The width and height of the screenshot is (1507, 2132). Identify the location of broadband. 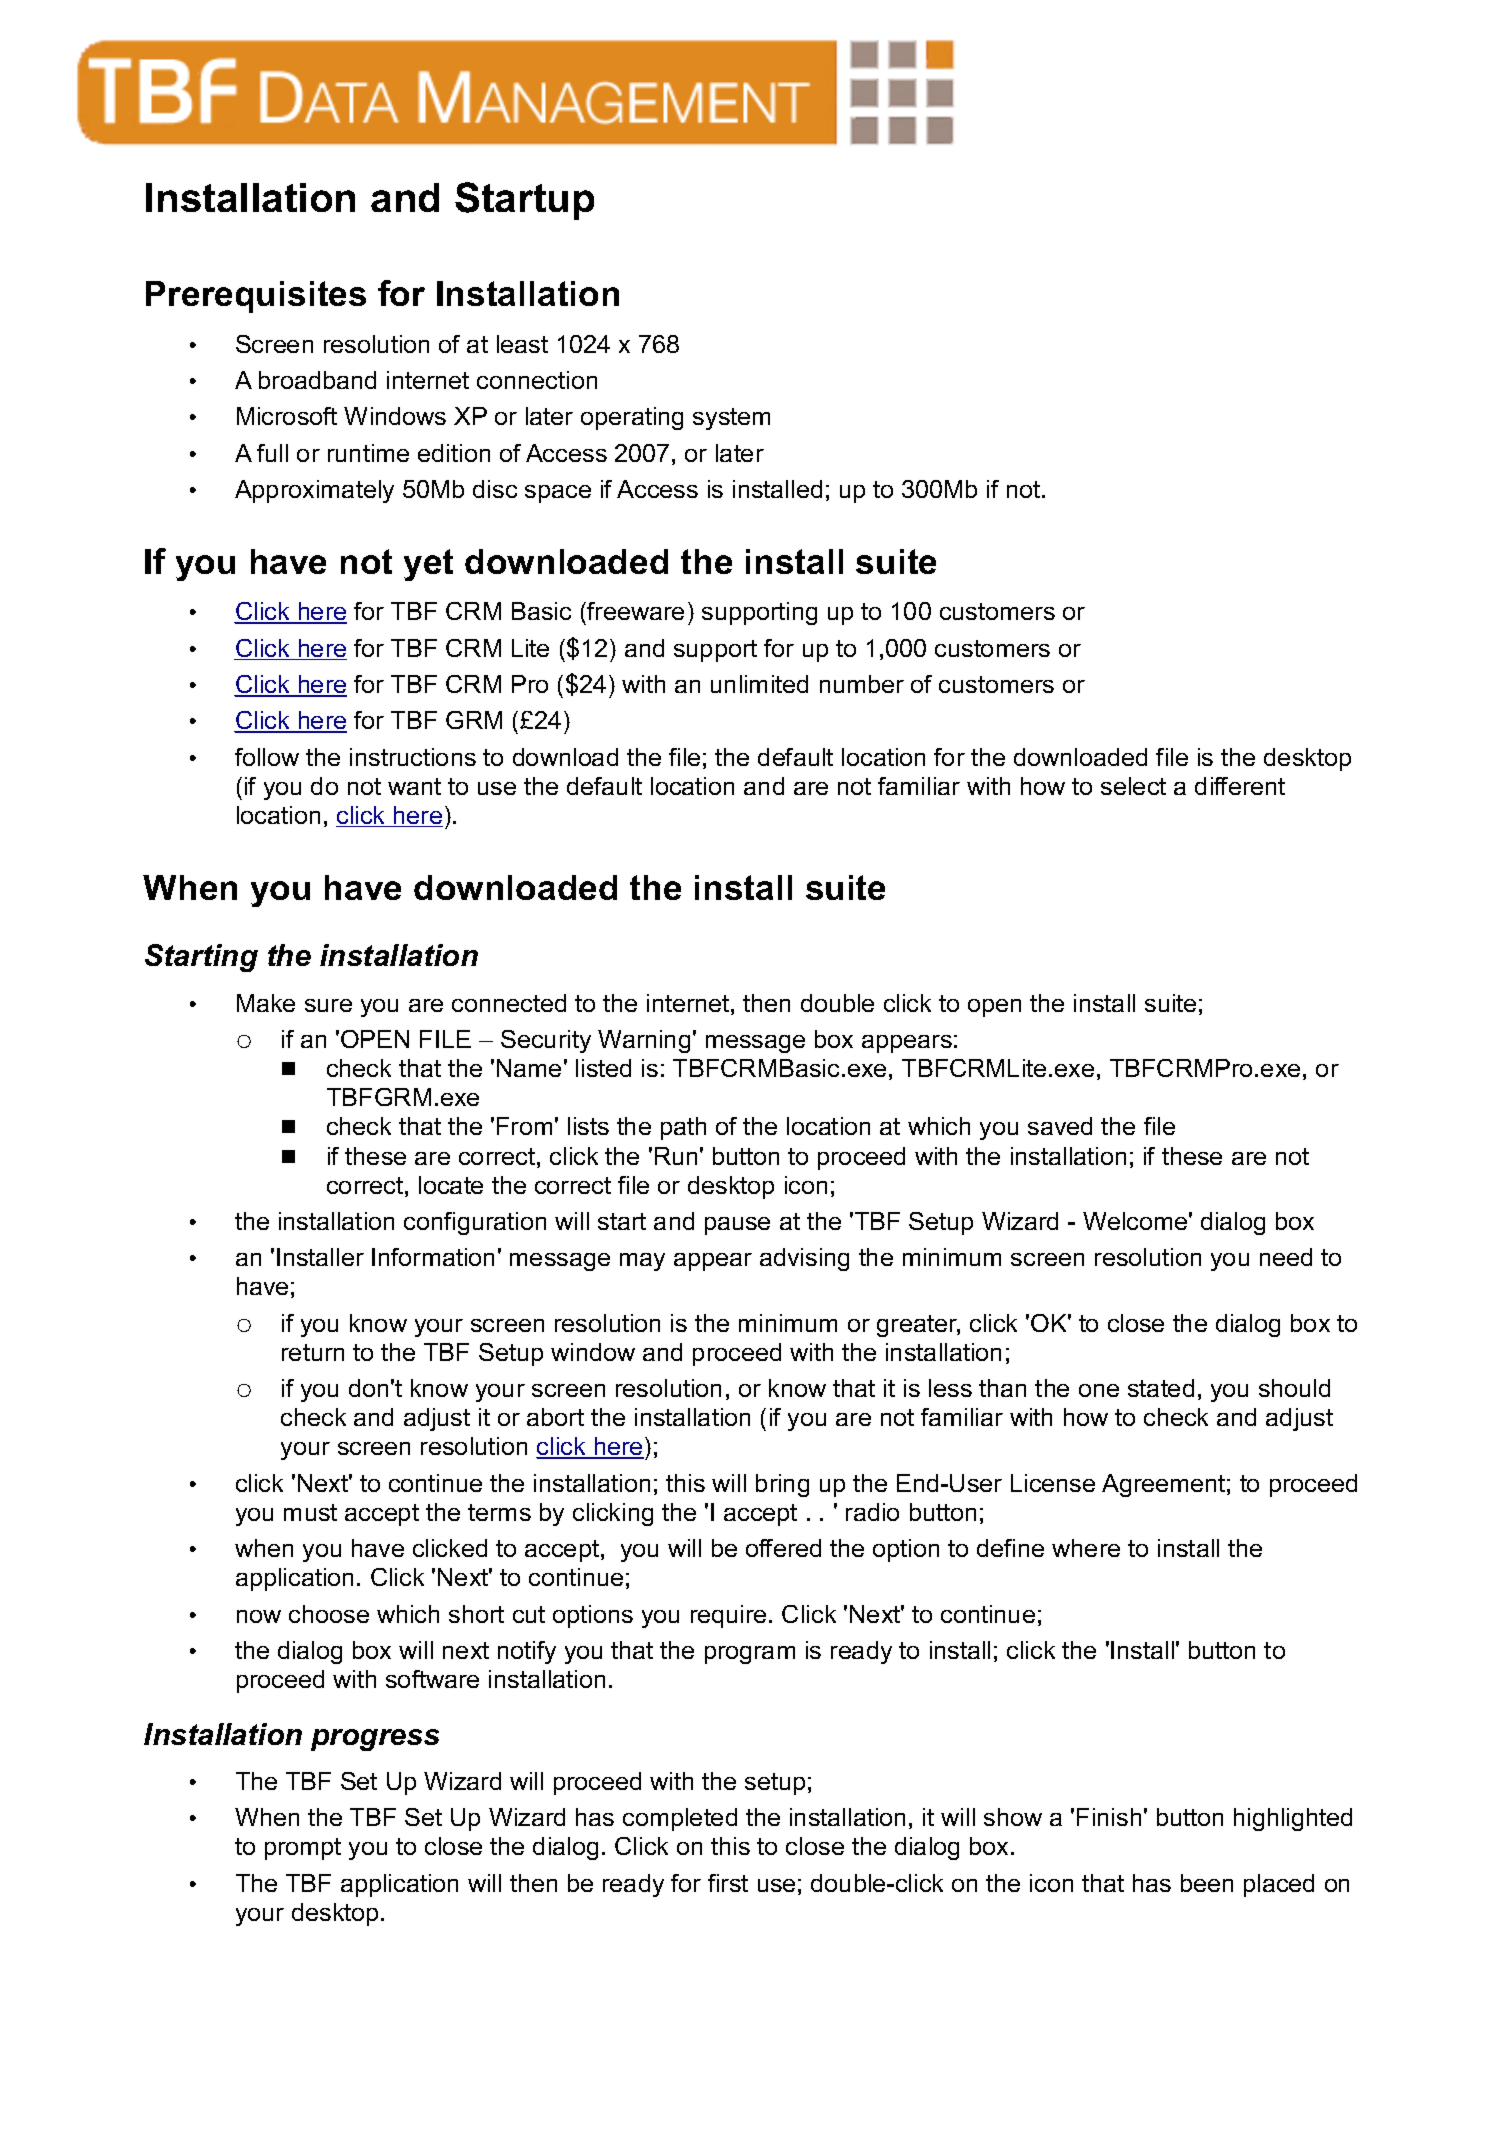
(317, 380).
